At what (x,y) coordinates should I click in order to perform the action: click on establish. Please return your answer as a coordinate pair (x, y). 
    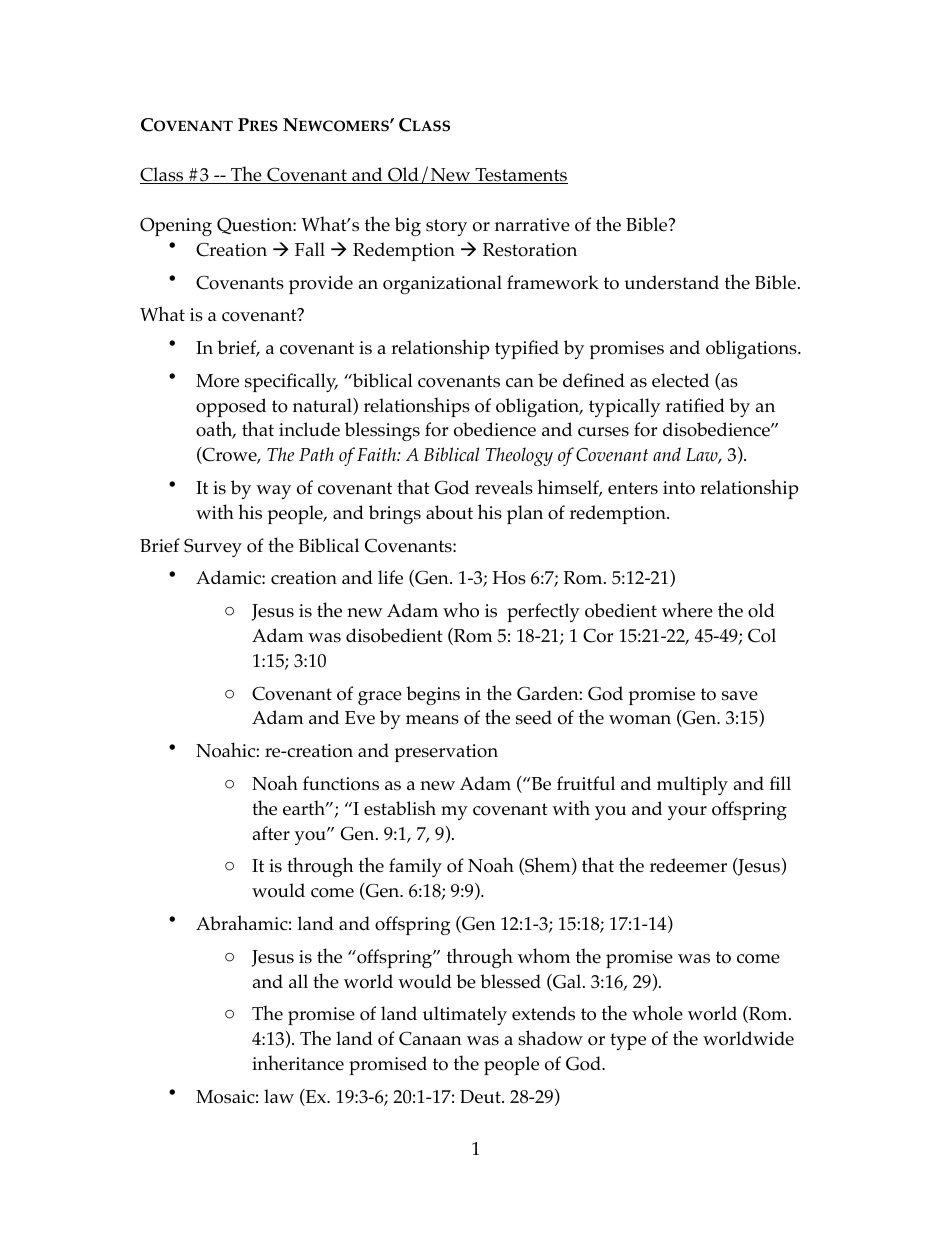
    Looking at the image, I should click on (400, 808).
